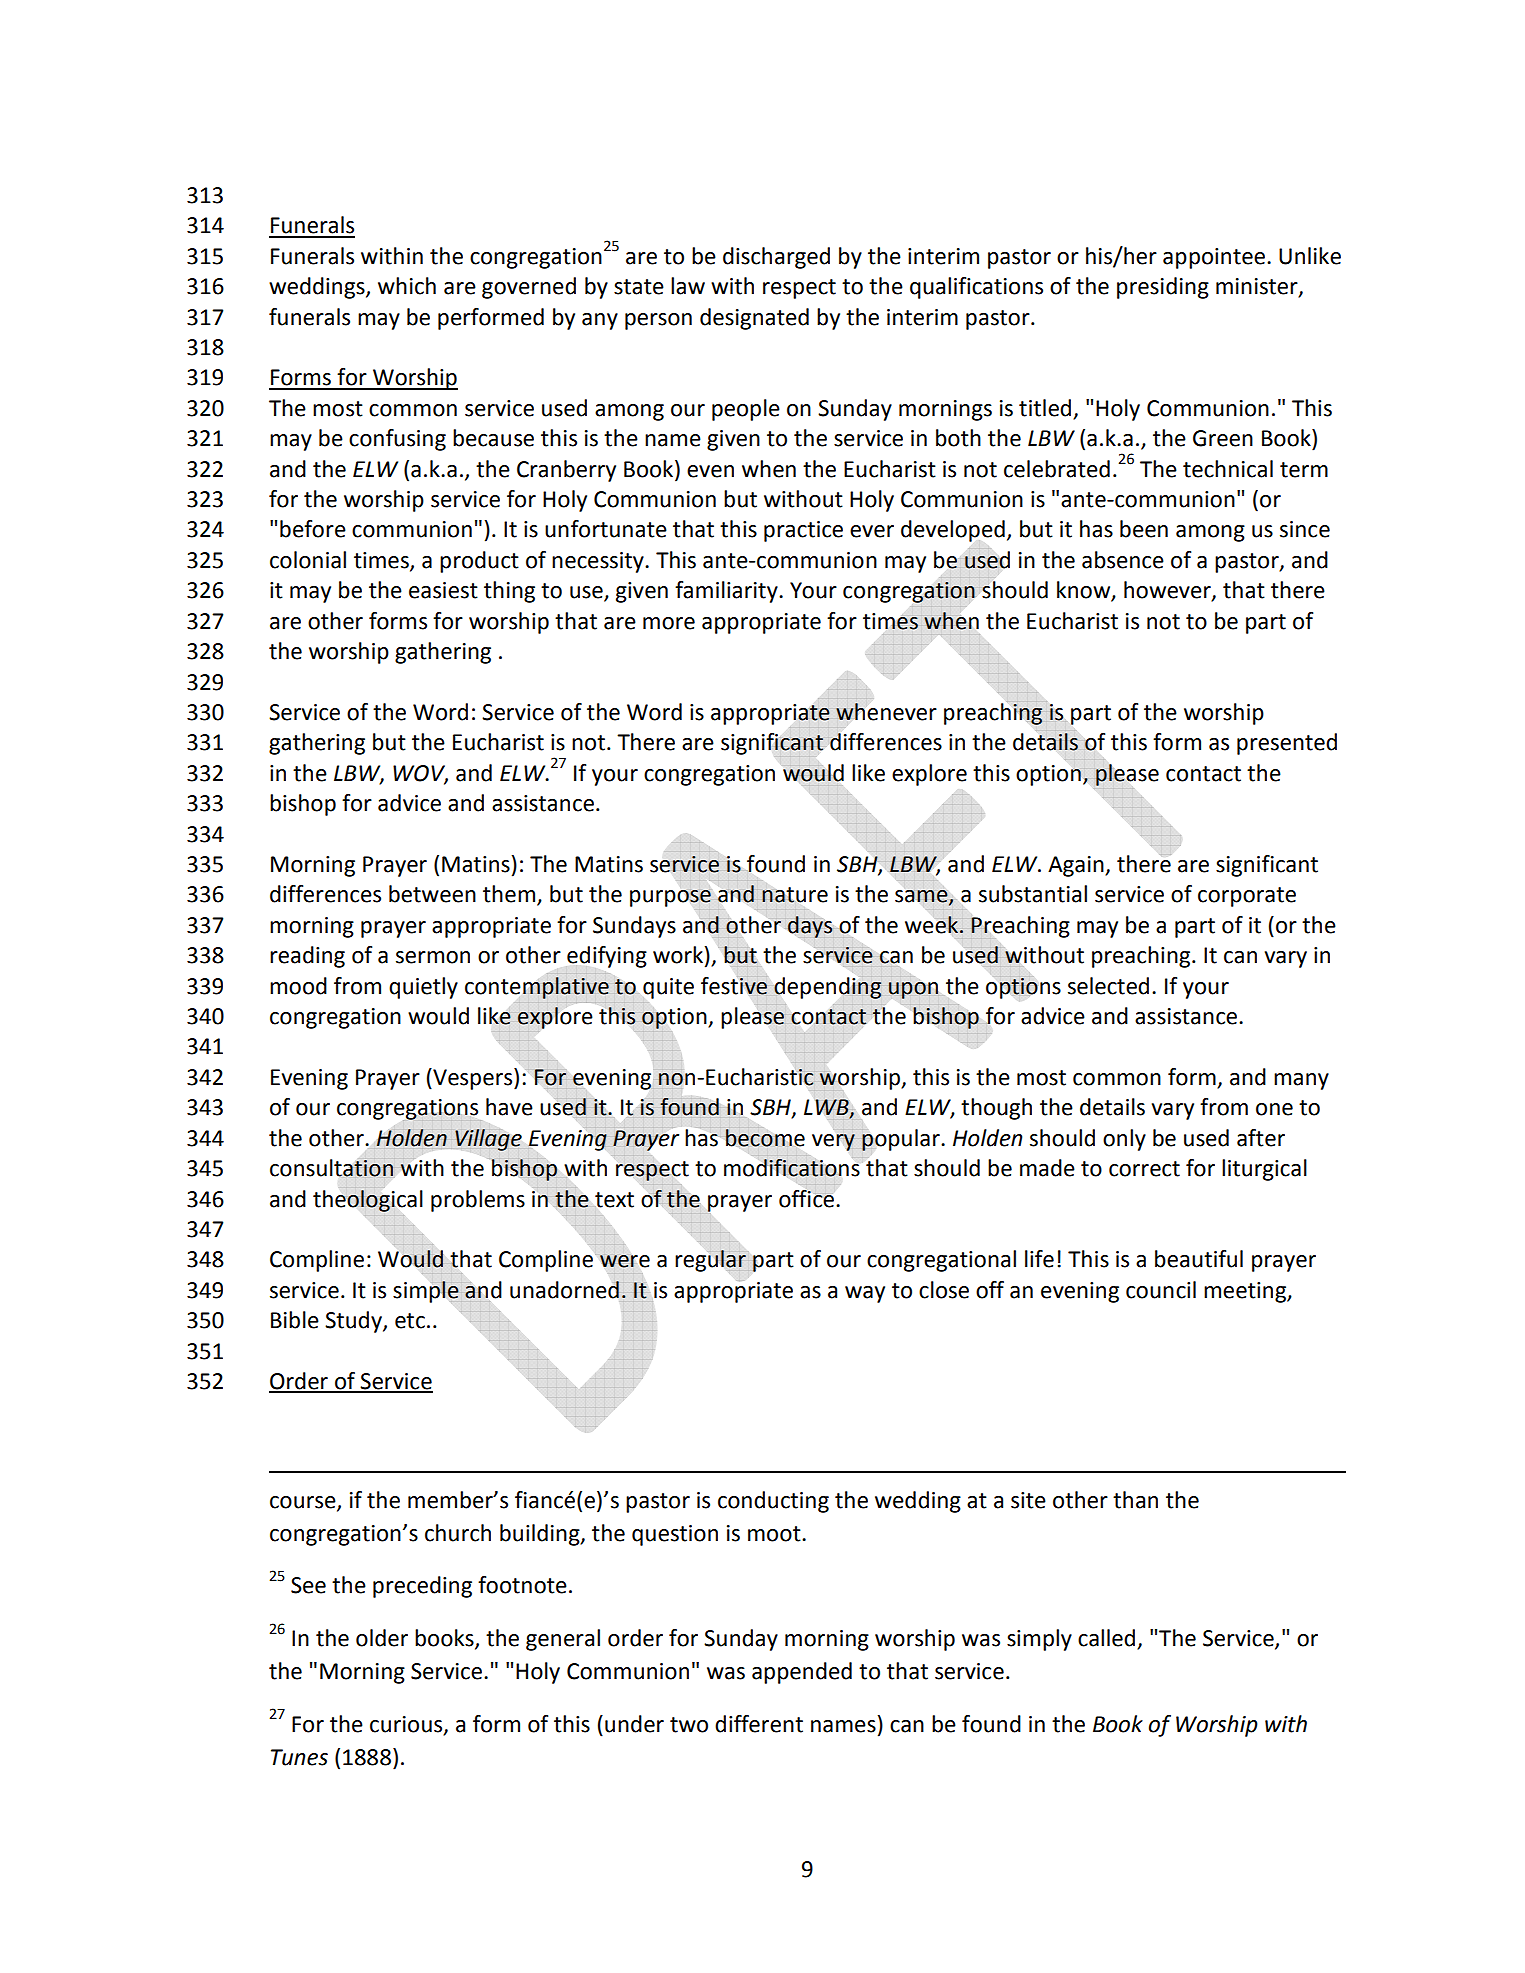  I want to click on selected, so click(1108, 986).
